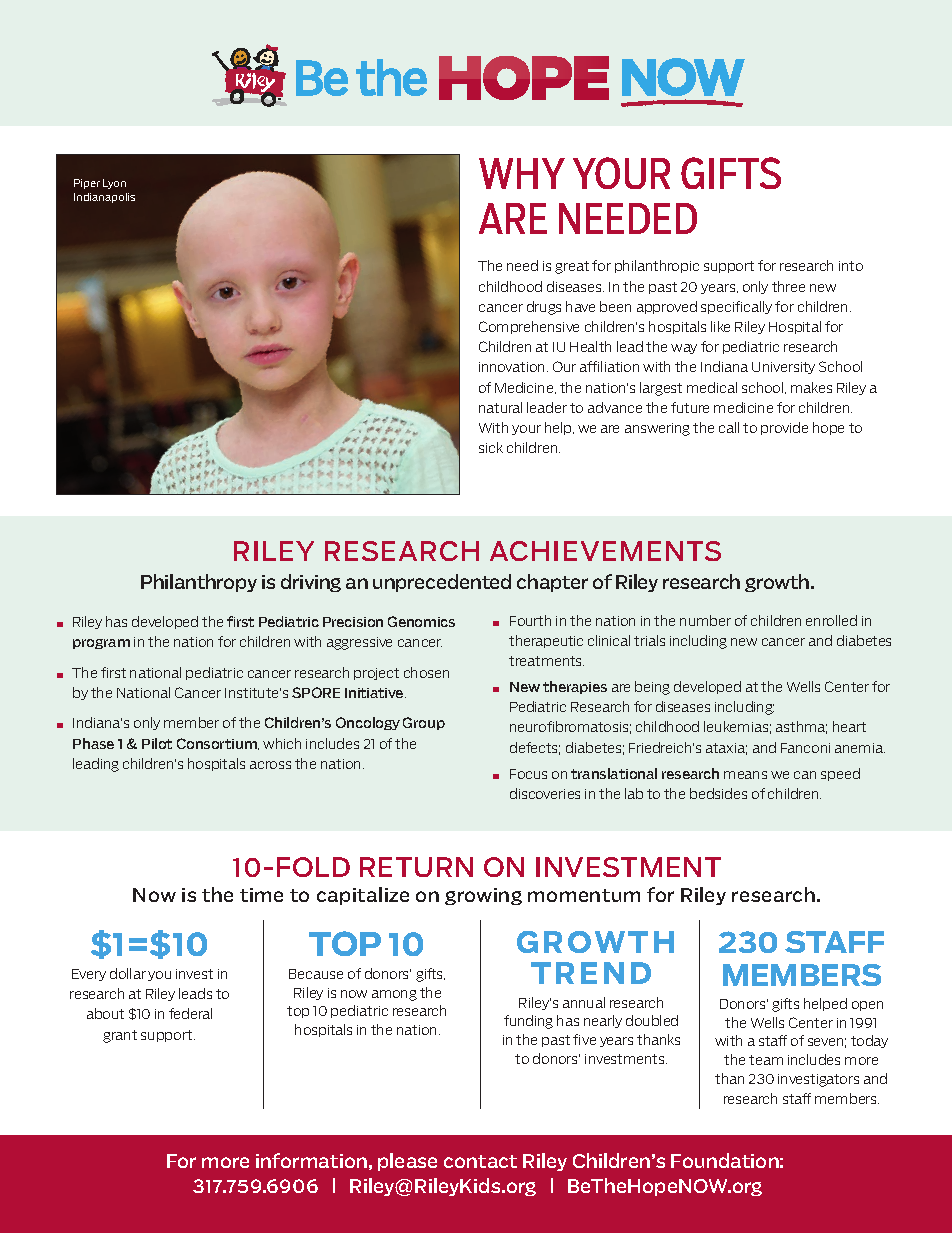 This document has height=1233, width=952. What do you see at coordinates (480, 1161) in the document?
I see `contact` at bounding box center [480, 1161].
